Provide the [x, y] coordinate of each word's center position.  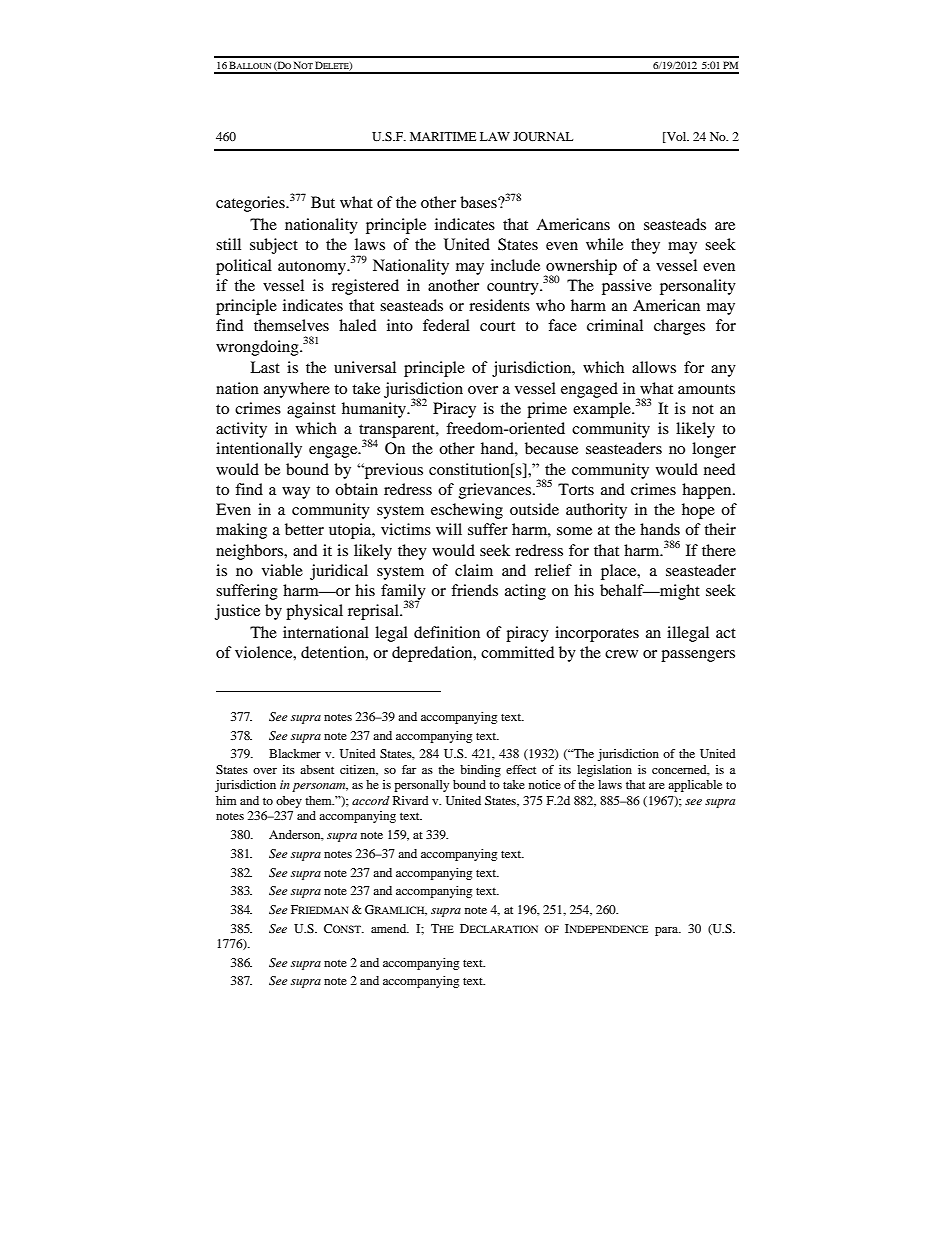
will [449, 529]
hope [698, 511]
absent [317, 769]
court [497, 326]
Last [265, 367]
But [323, 202]
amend [390, 928]
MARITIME [443, 136]
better [304, 529]
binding [480, 771]
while [604, 244]
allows [654, 367]
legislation [604, 771]
